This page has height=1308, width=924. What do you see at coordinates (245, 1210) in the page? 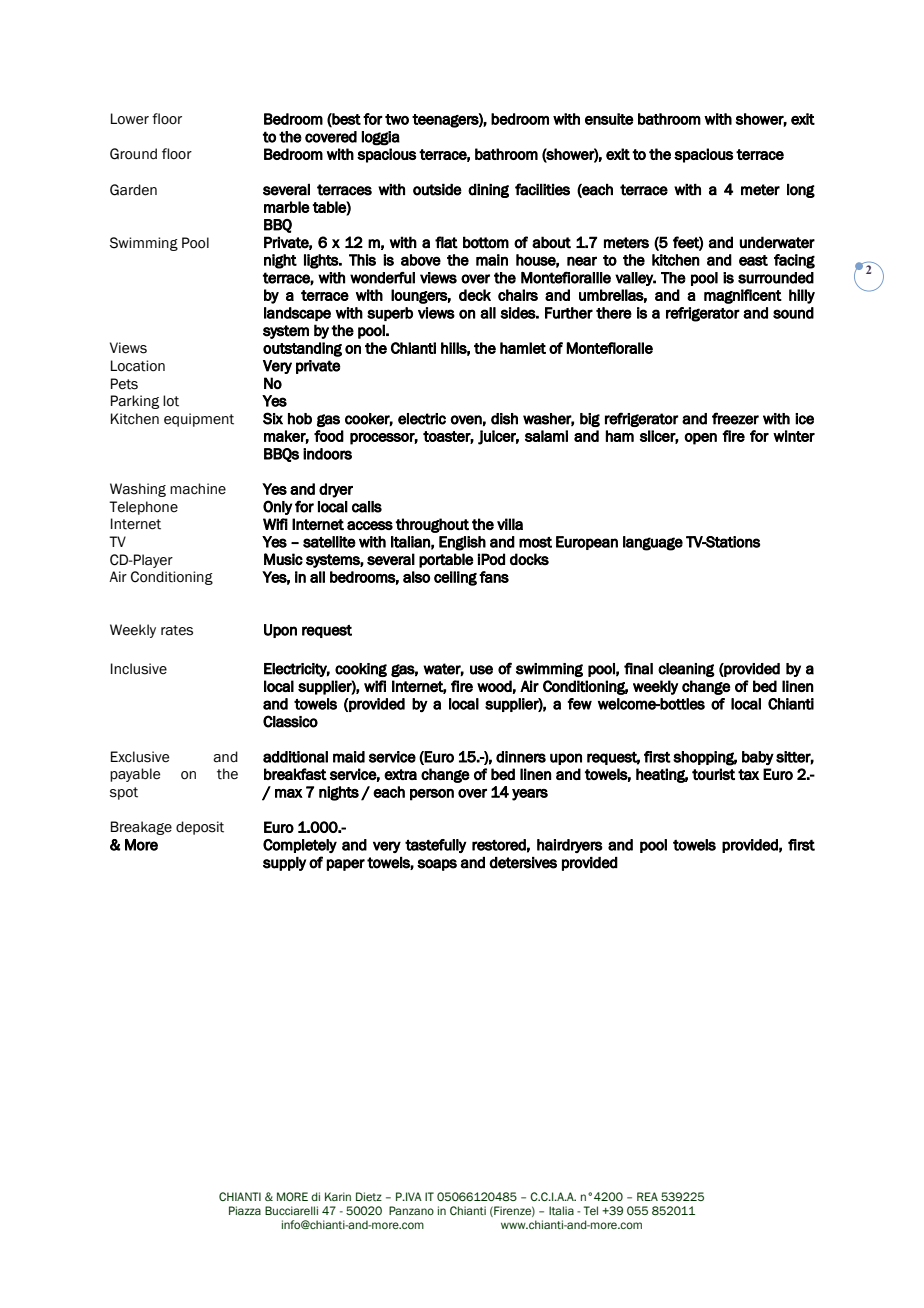
I see `Piazza` at bounding box center [245, 1210].
